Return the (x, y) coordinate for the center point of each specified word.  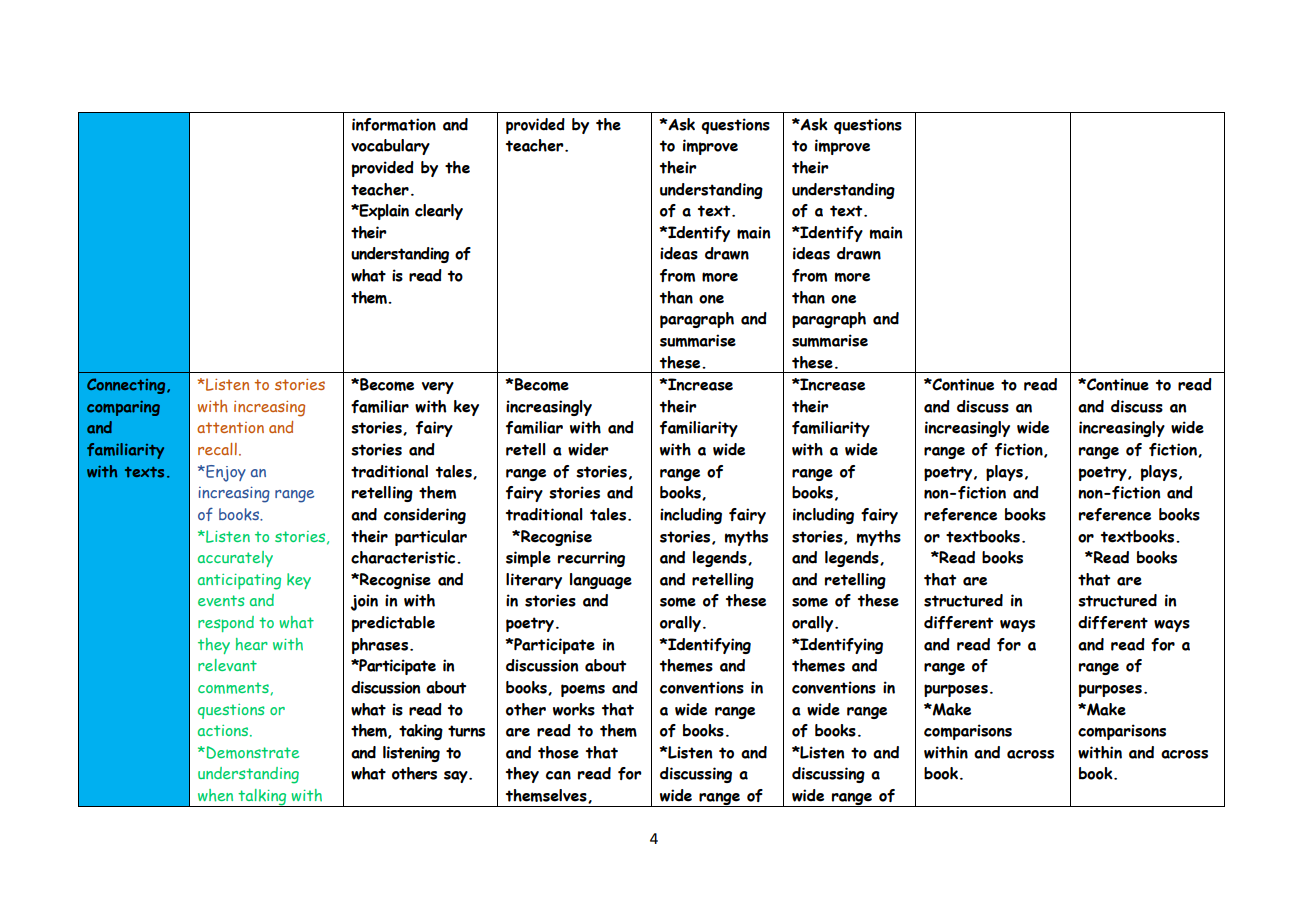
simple (528, 559)
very (438, 388)
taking (421, 732)
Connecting (127, 386)
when (215, 795)
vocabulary (390, 147)
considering (425, 516)
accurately (235, 559)
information (394, 124)
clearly (439, 212)
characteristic (404, 557)
